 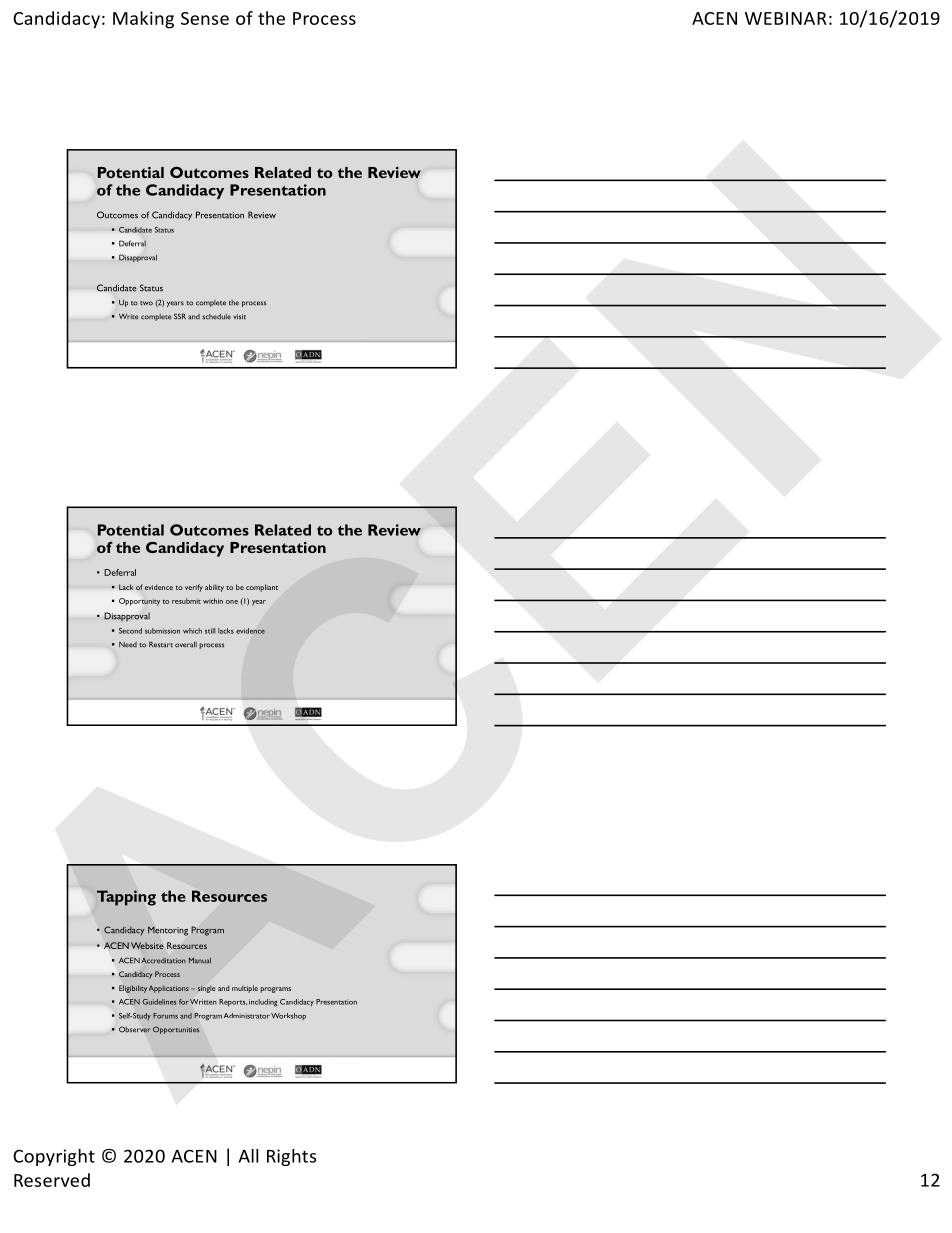 I want to click on still, so click(x=210, y=631).
